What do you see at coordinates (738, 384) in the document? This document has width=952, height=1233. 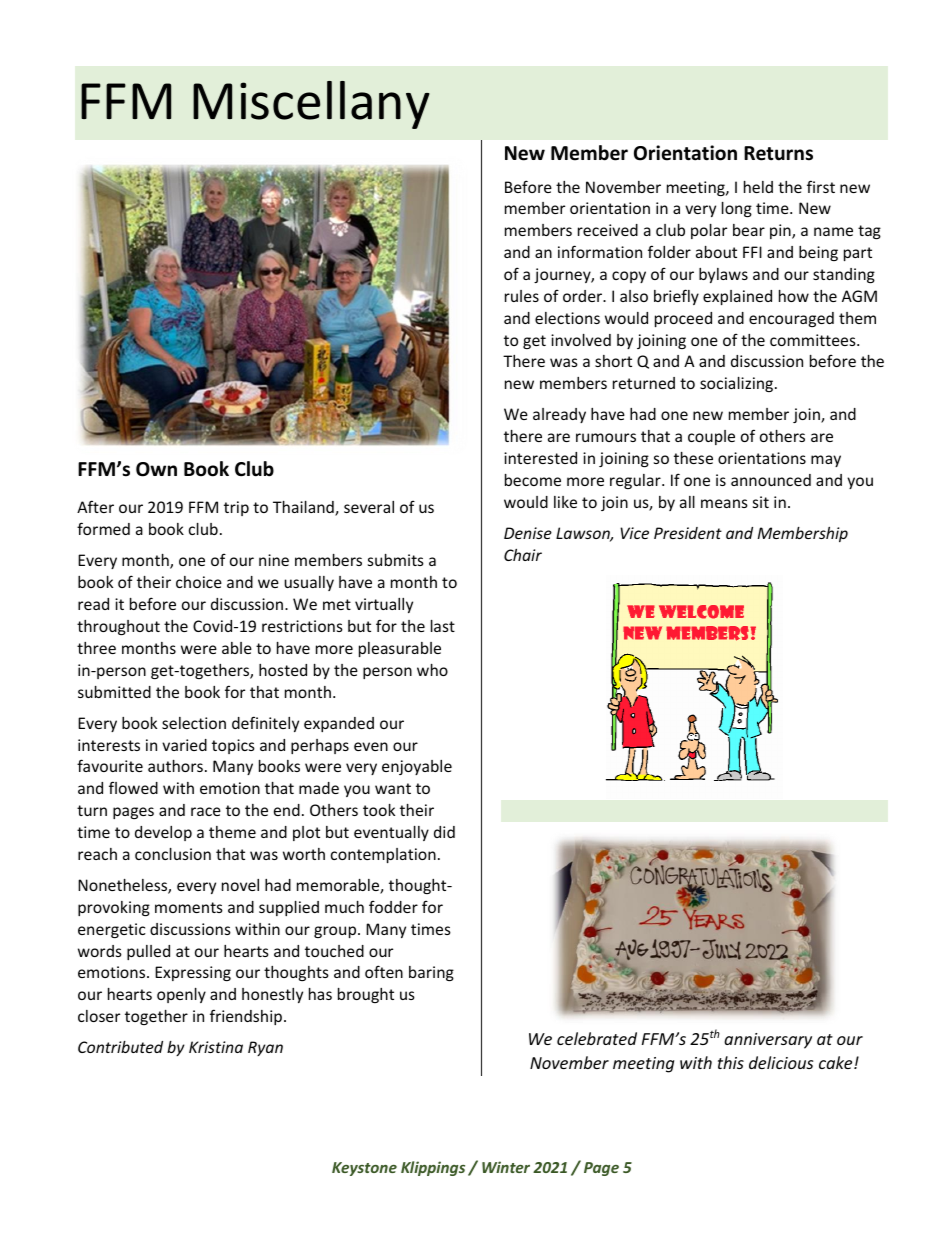 I see `socializing` at bounding box center [738, 384].
